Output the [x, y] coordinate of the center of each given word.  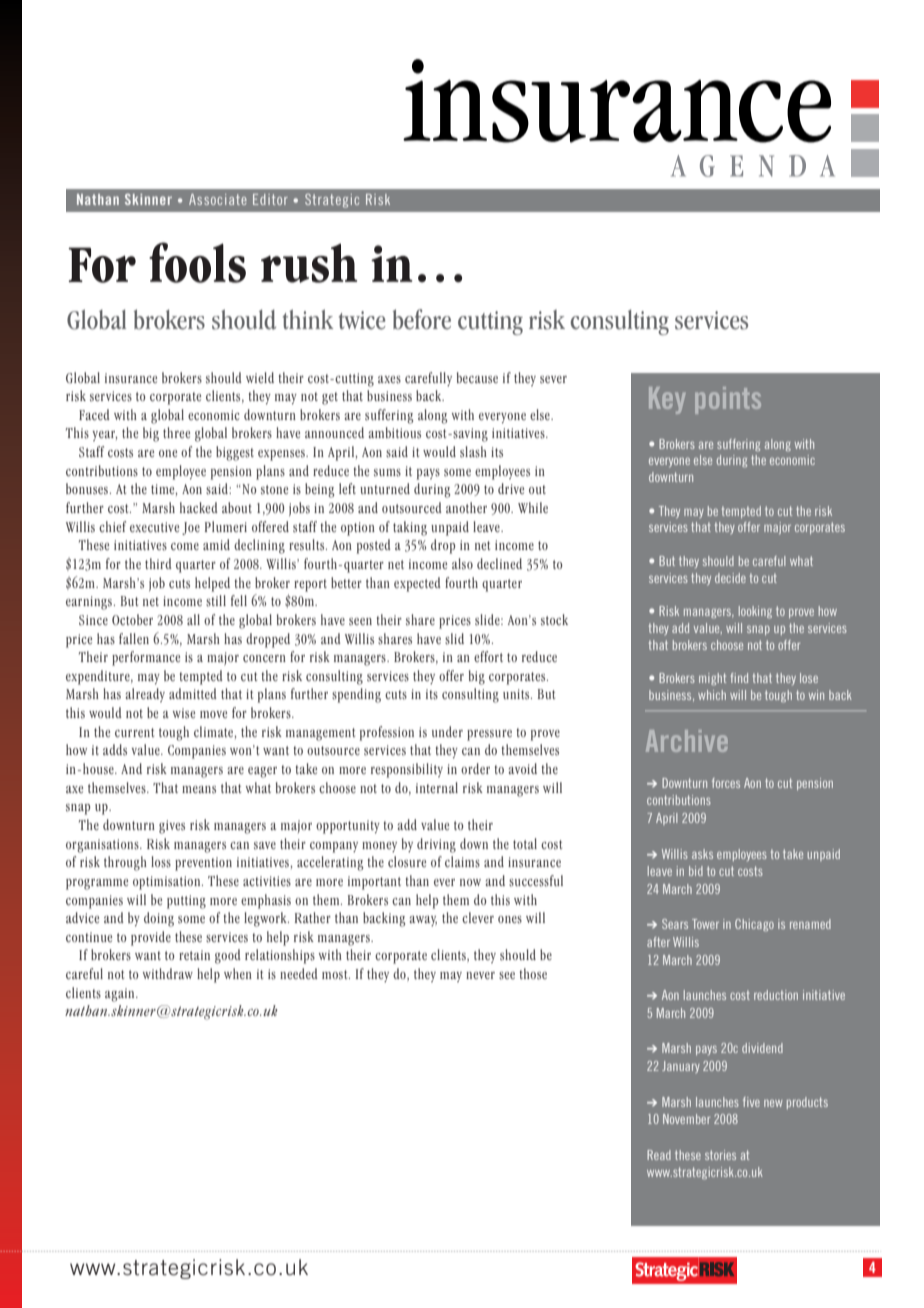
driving [436, 845]
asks [702, 854]
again [121, 995]
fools [197, 262]
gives [172, 827]
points [728, 400]
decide [730, 578]
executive [154, 527]
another [466, 507]
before [422, 319]
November [686, 1119]
